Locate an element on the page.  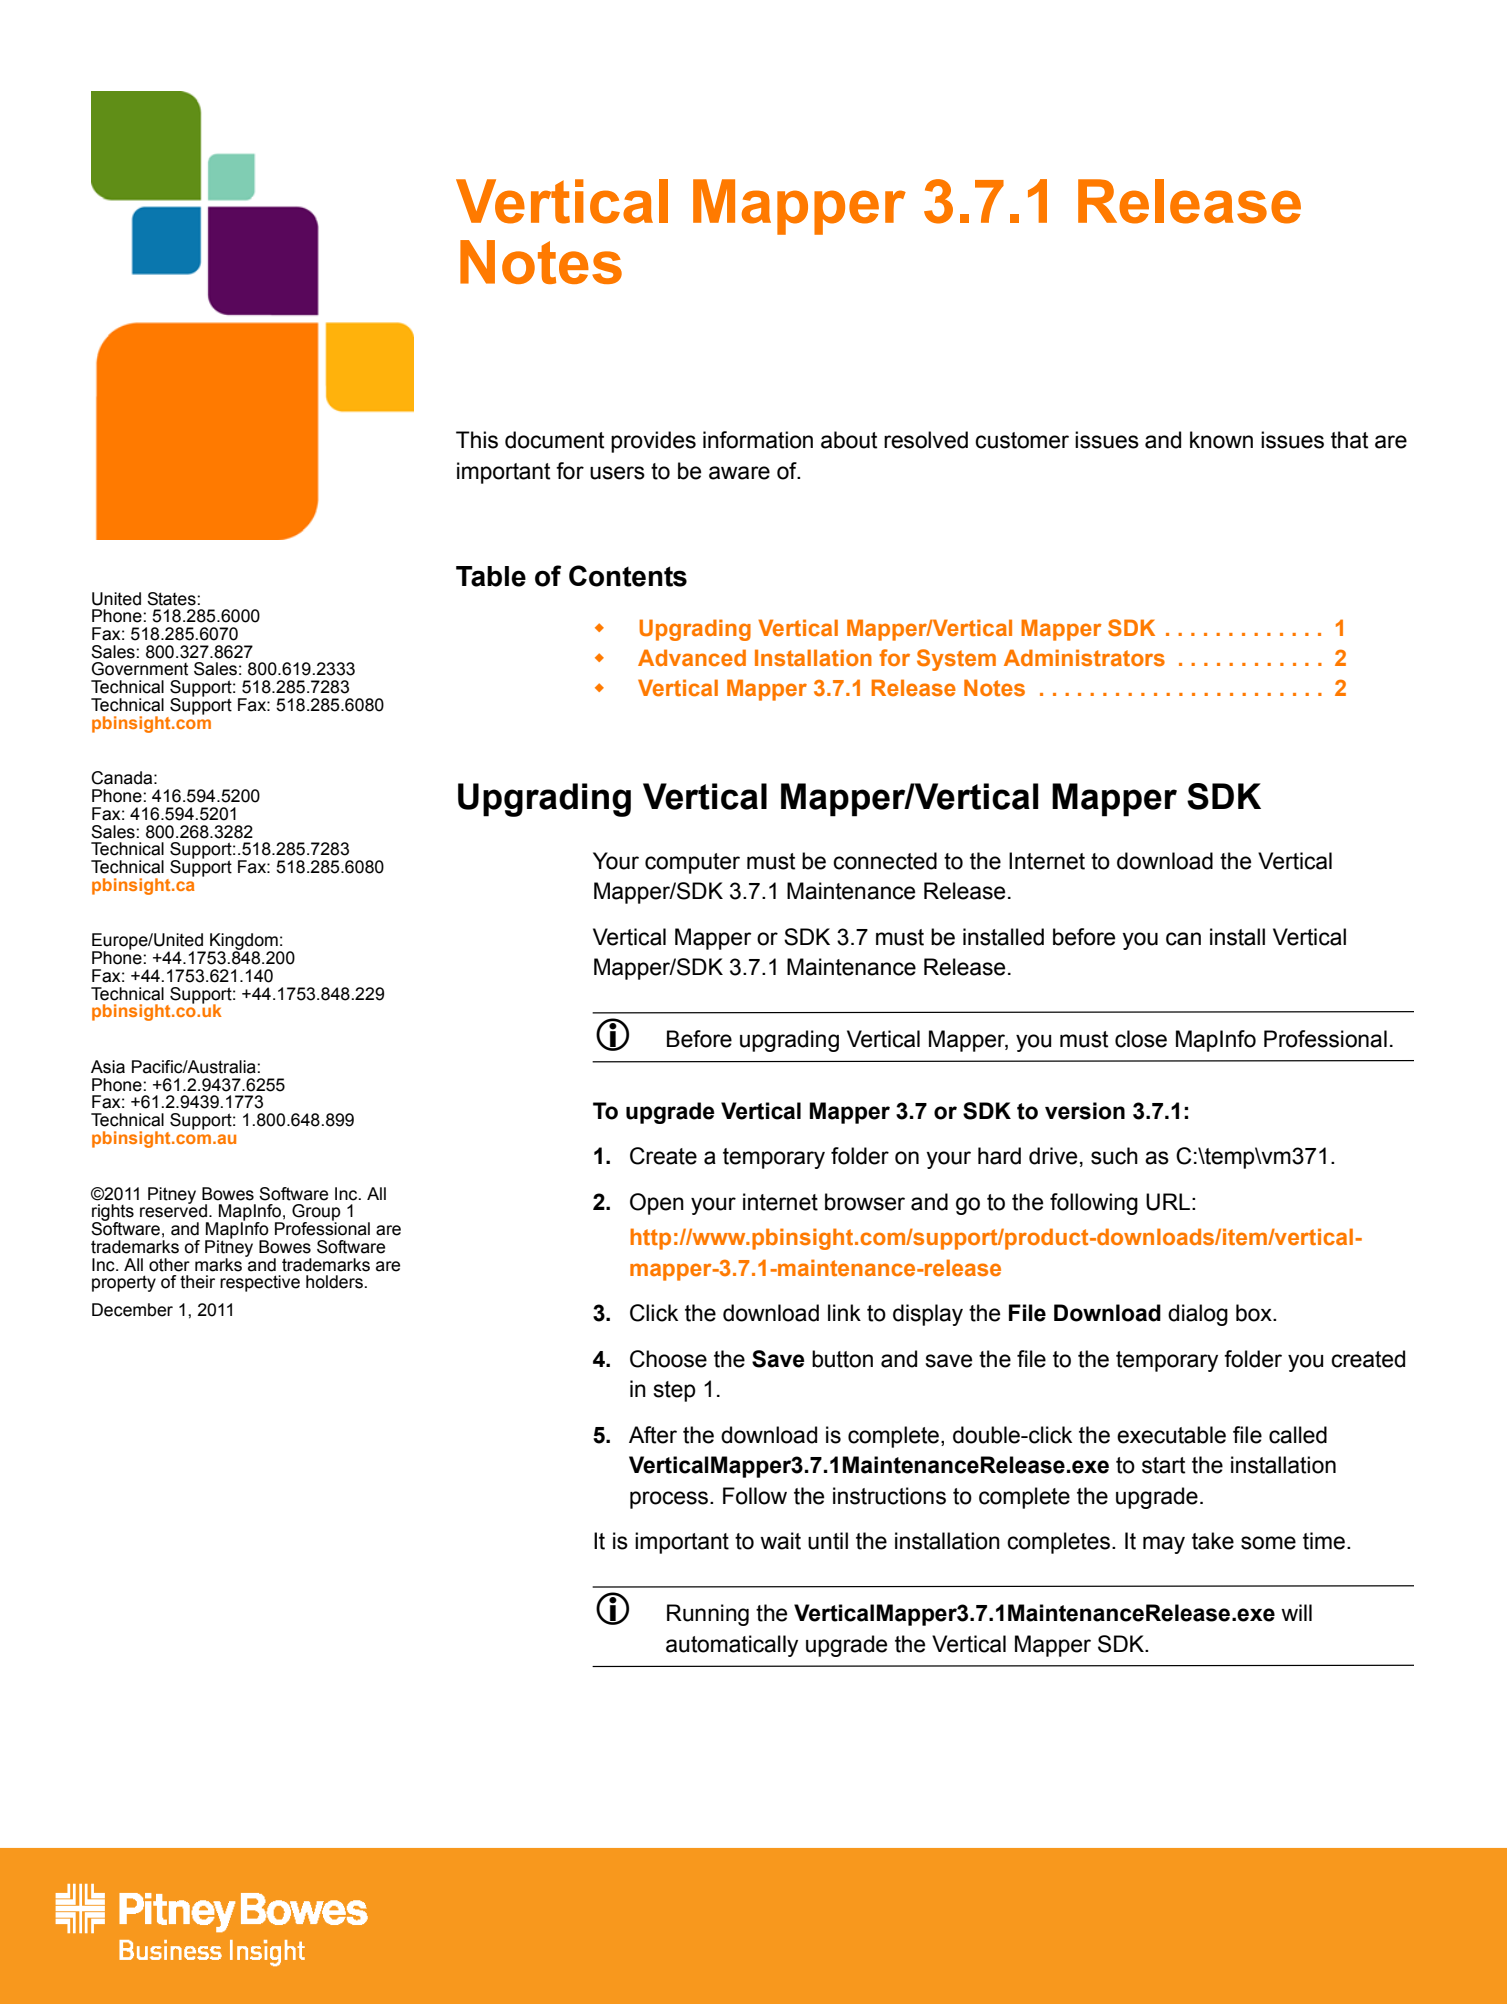
will is located at coordinates (1296, 1612).
